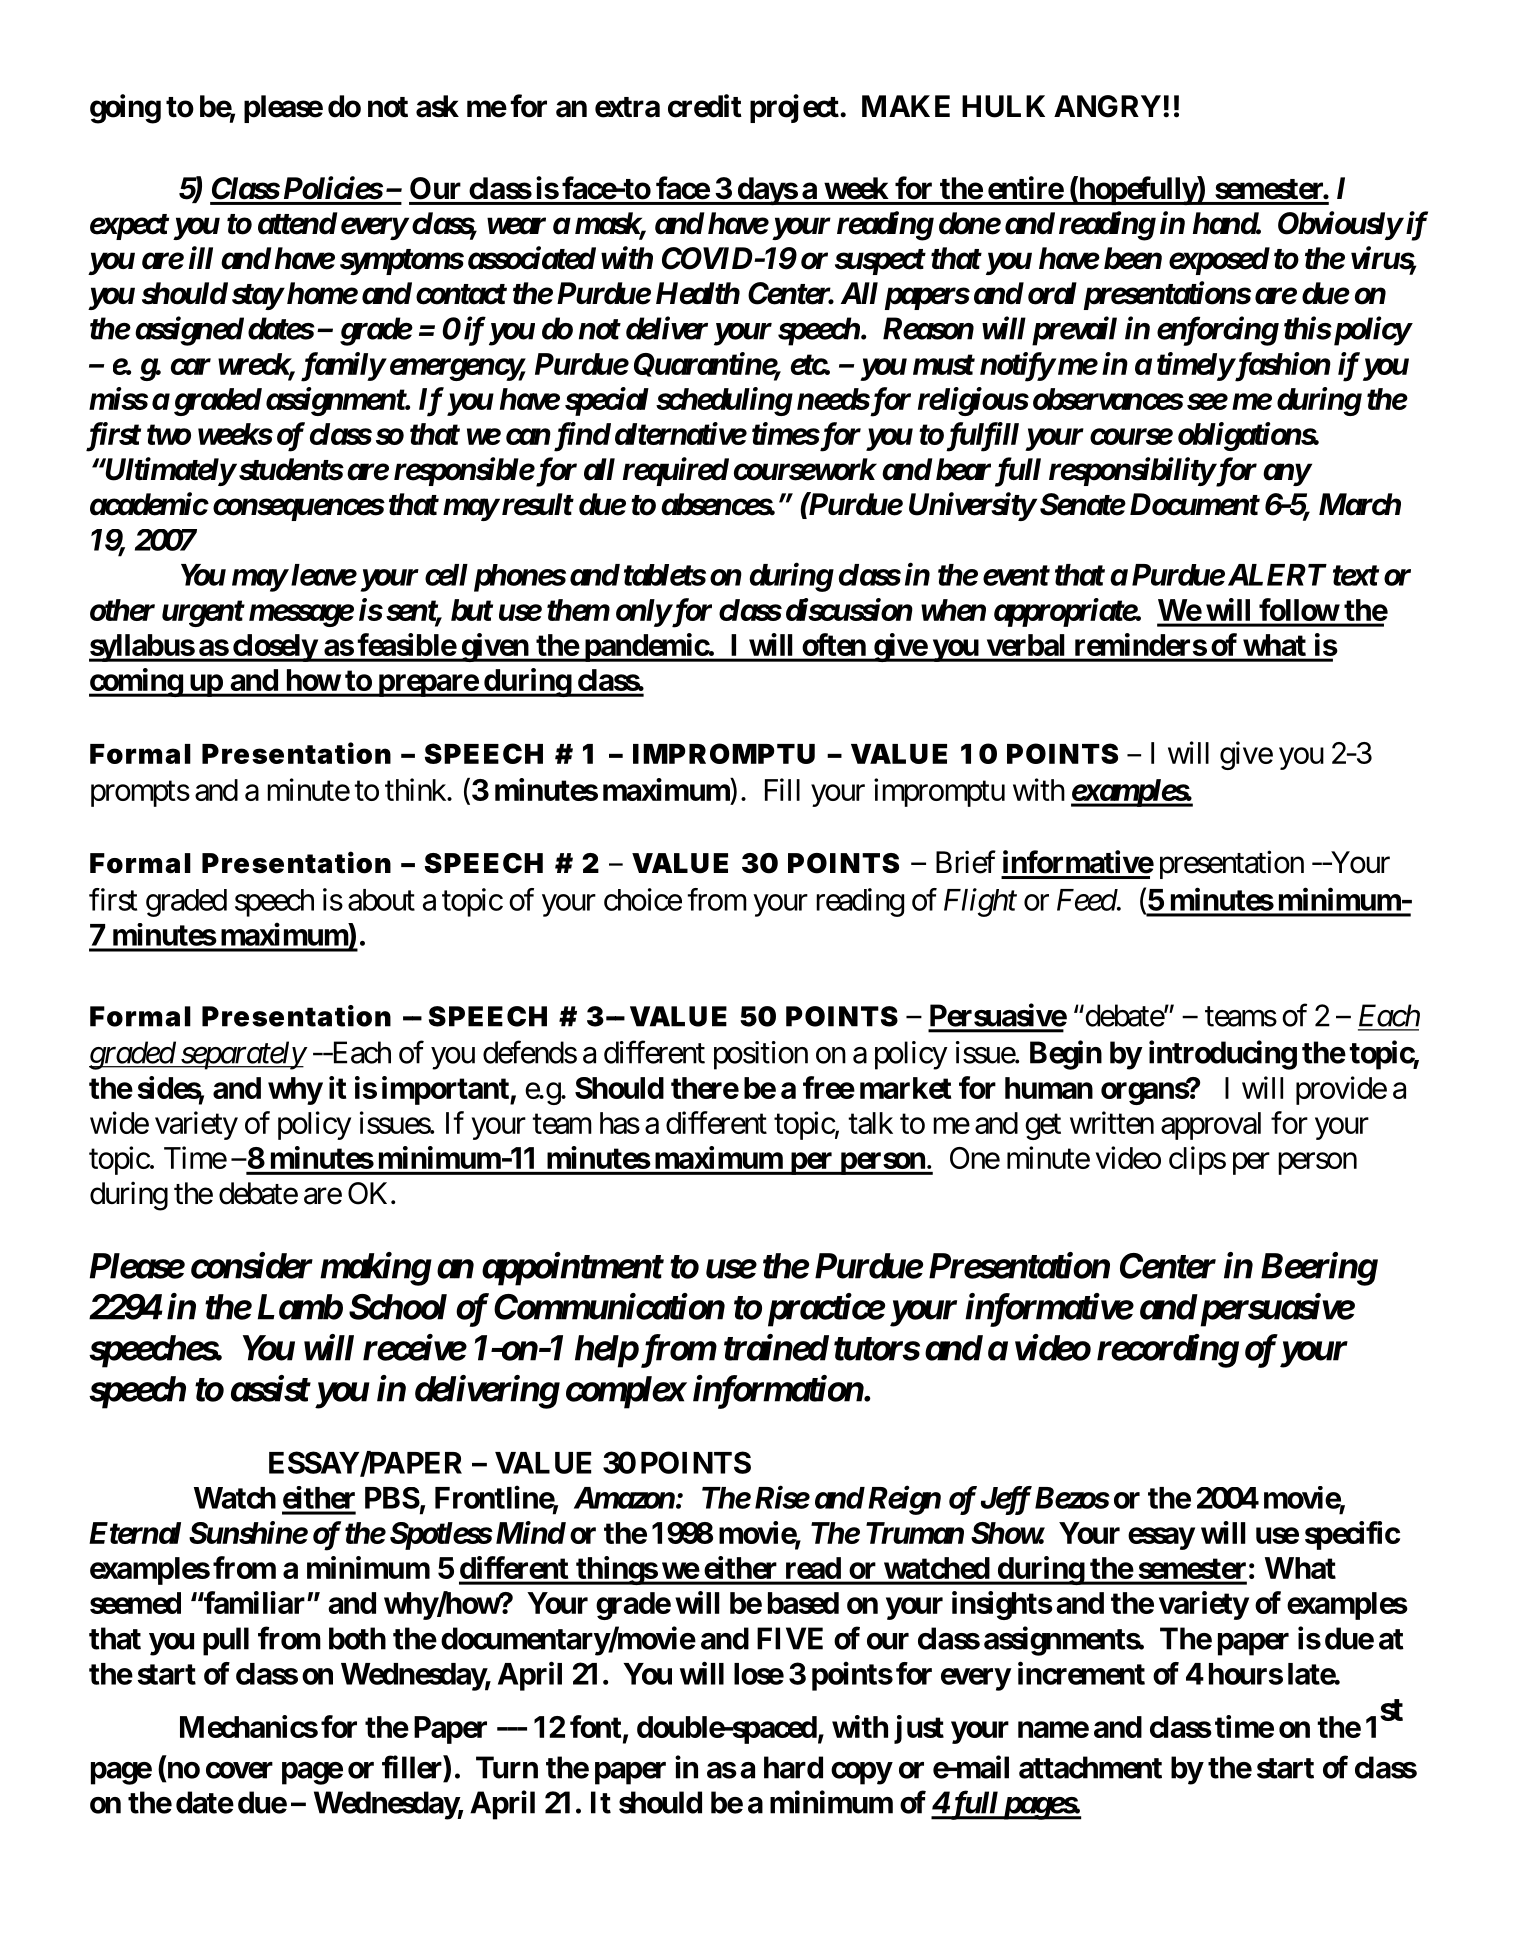  I want to click on extra, so click(627, 107).
